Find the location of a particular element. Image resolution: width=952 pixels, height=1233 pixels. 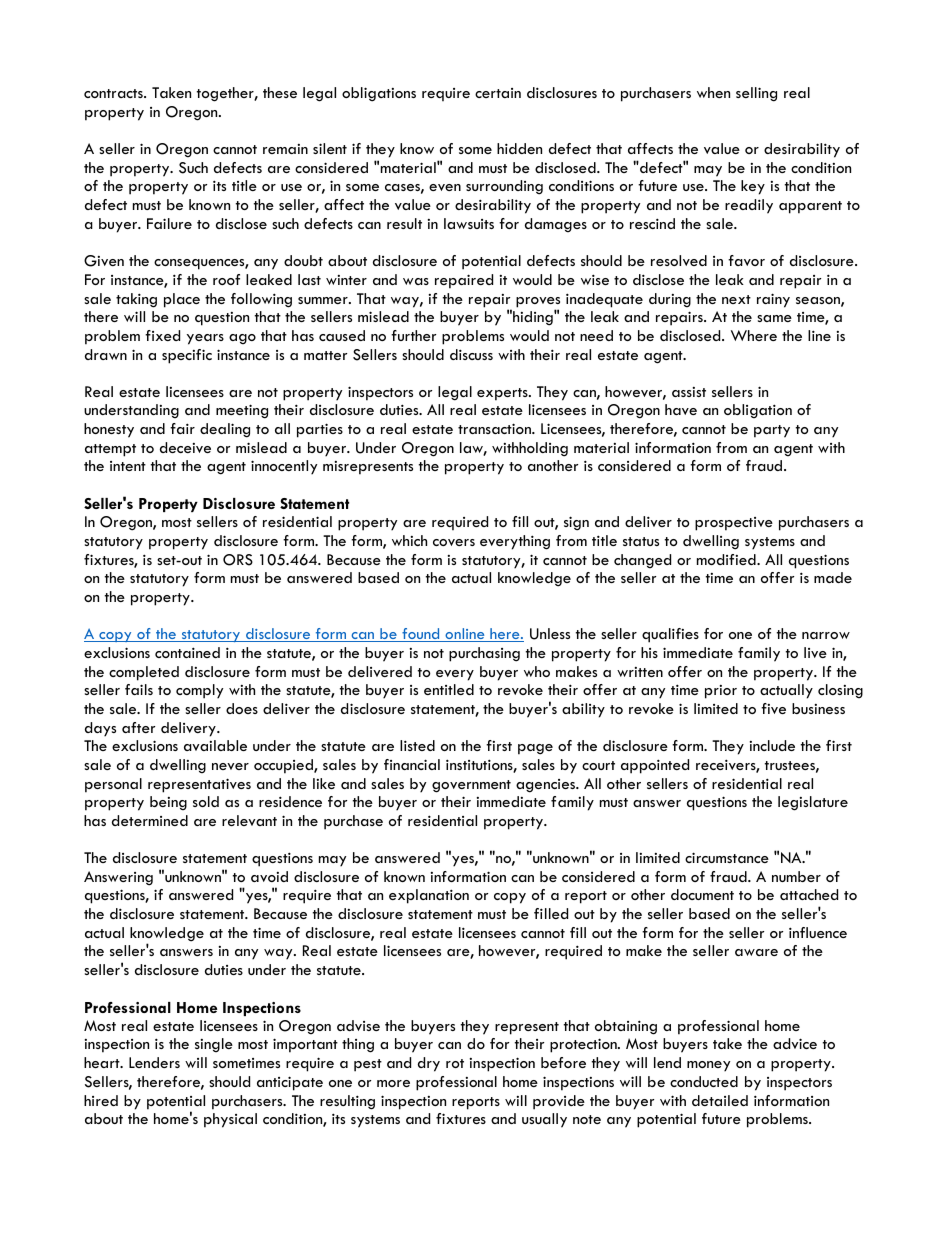

determined is located at coordinates (150, 820).
